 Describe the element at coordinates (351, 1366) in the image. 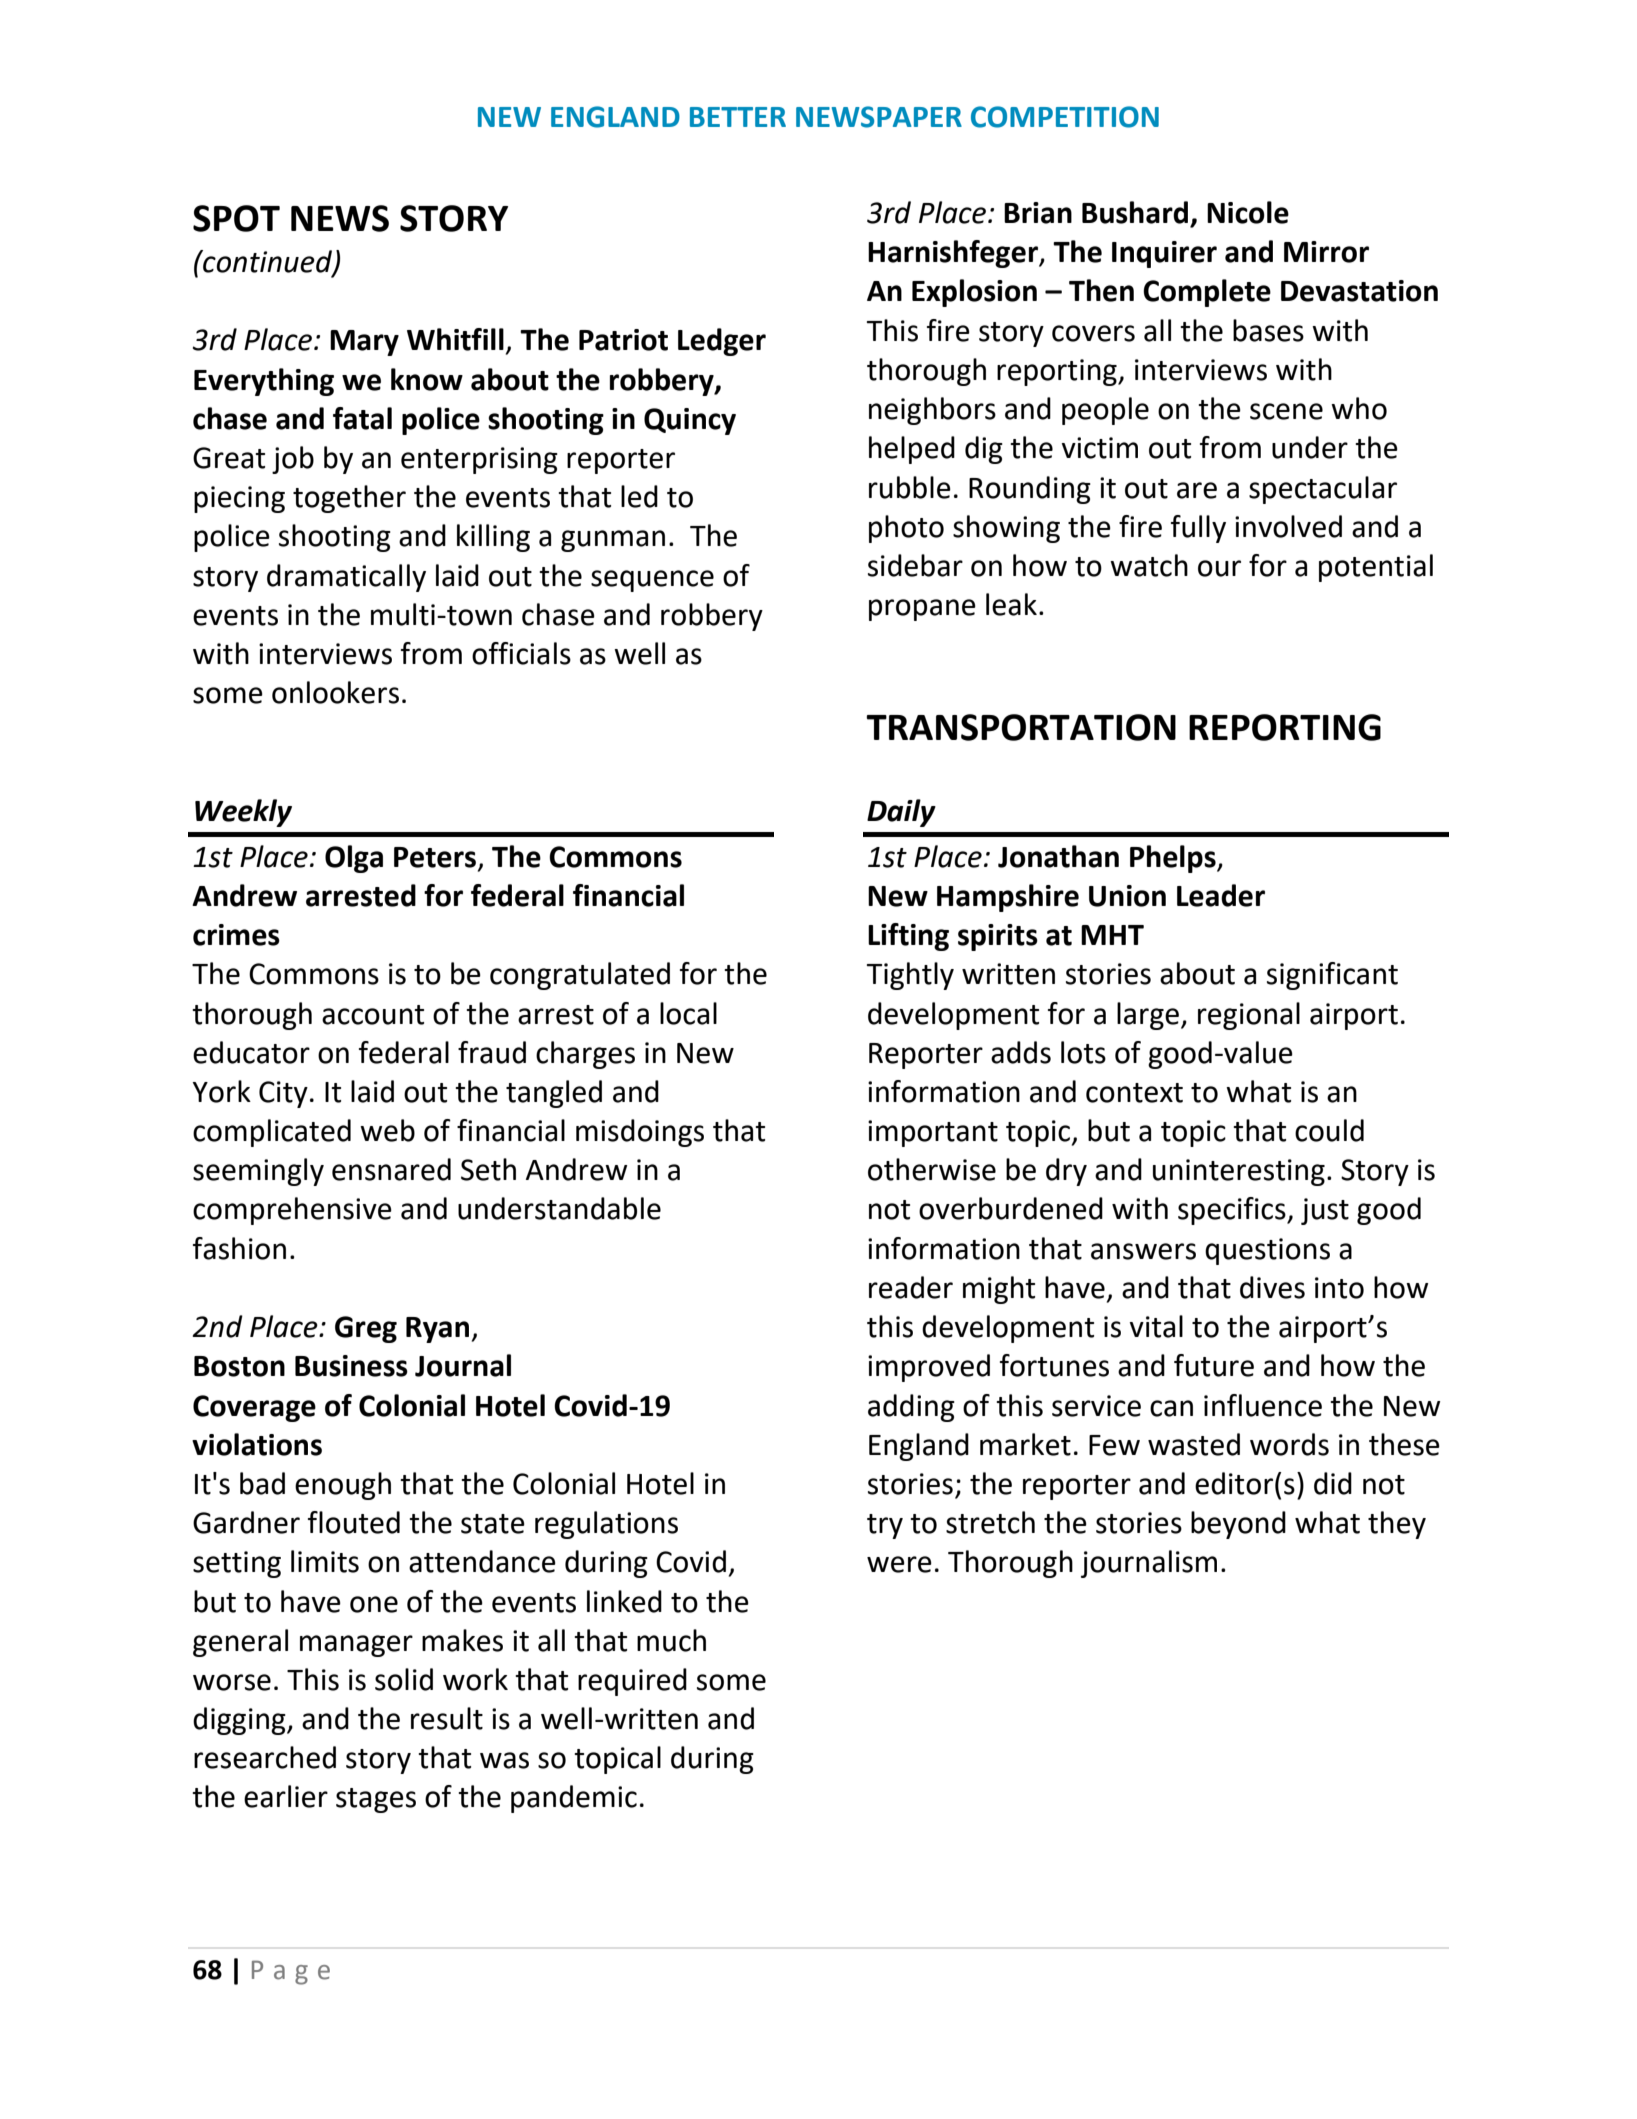

I see `Business` at that location.
